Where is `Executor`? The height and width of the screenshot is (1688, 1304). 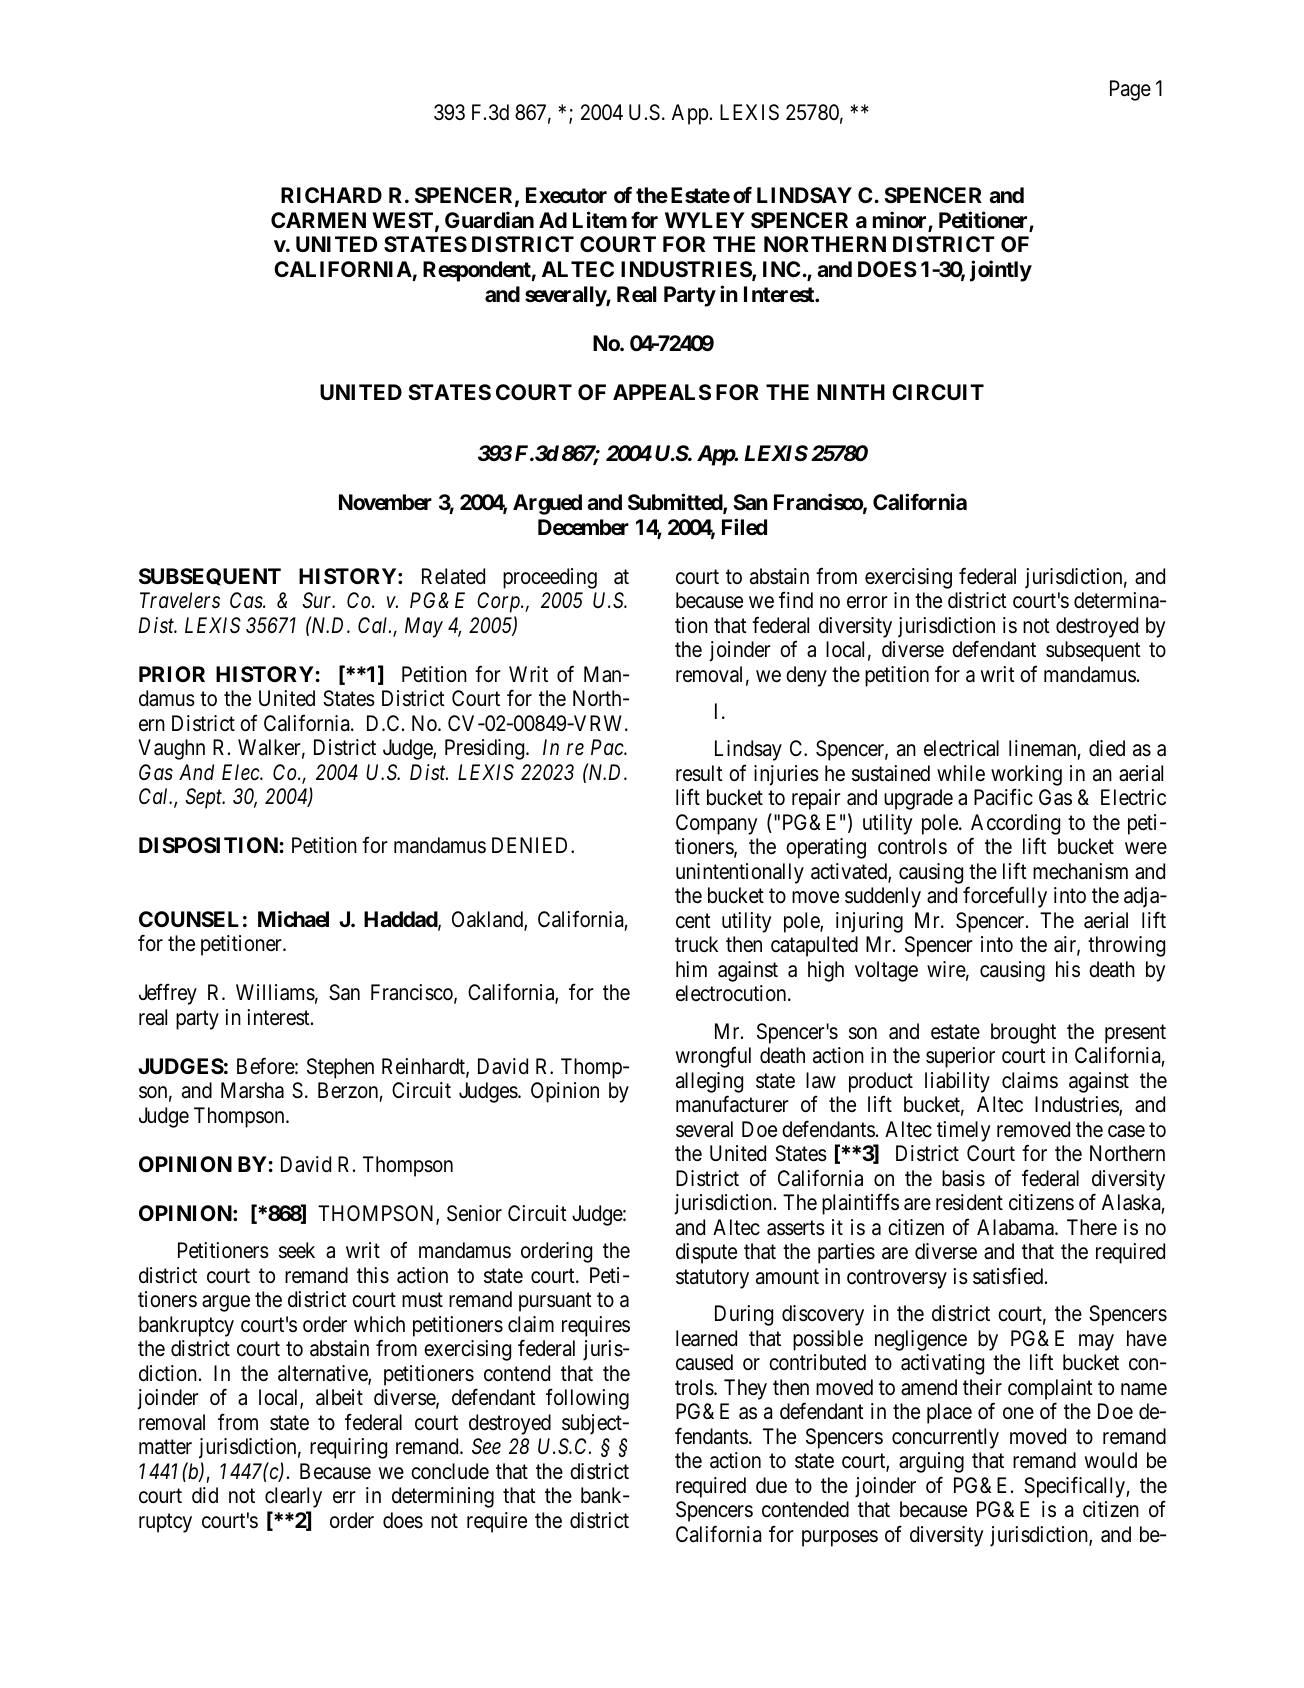 Executor is located at coordinates (566, 195).
